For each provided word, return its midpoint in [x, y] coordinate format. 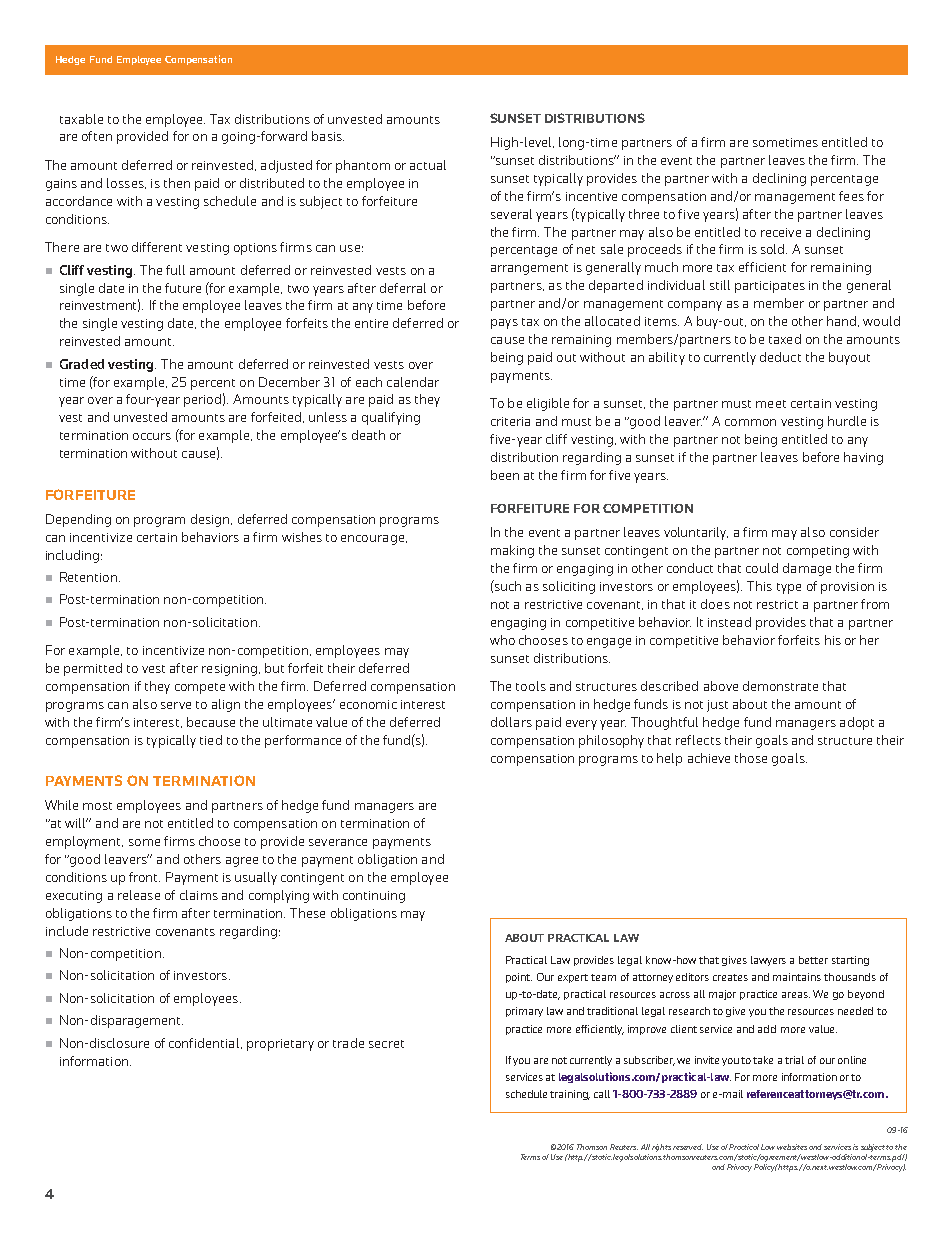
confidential [205, 1043]
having [863, 458]
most [97, 806]
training [570, 1095]
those [751, 758]
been [505, 475]
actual [428, 165]
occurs [152, 436]
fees [851, 196]
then [177, 183]
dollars [511, 722]
